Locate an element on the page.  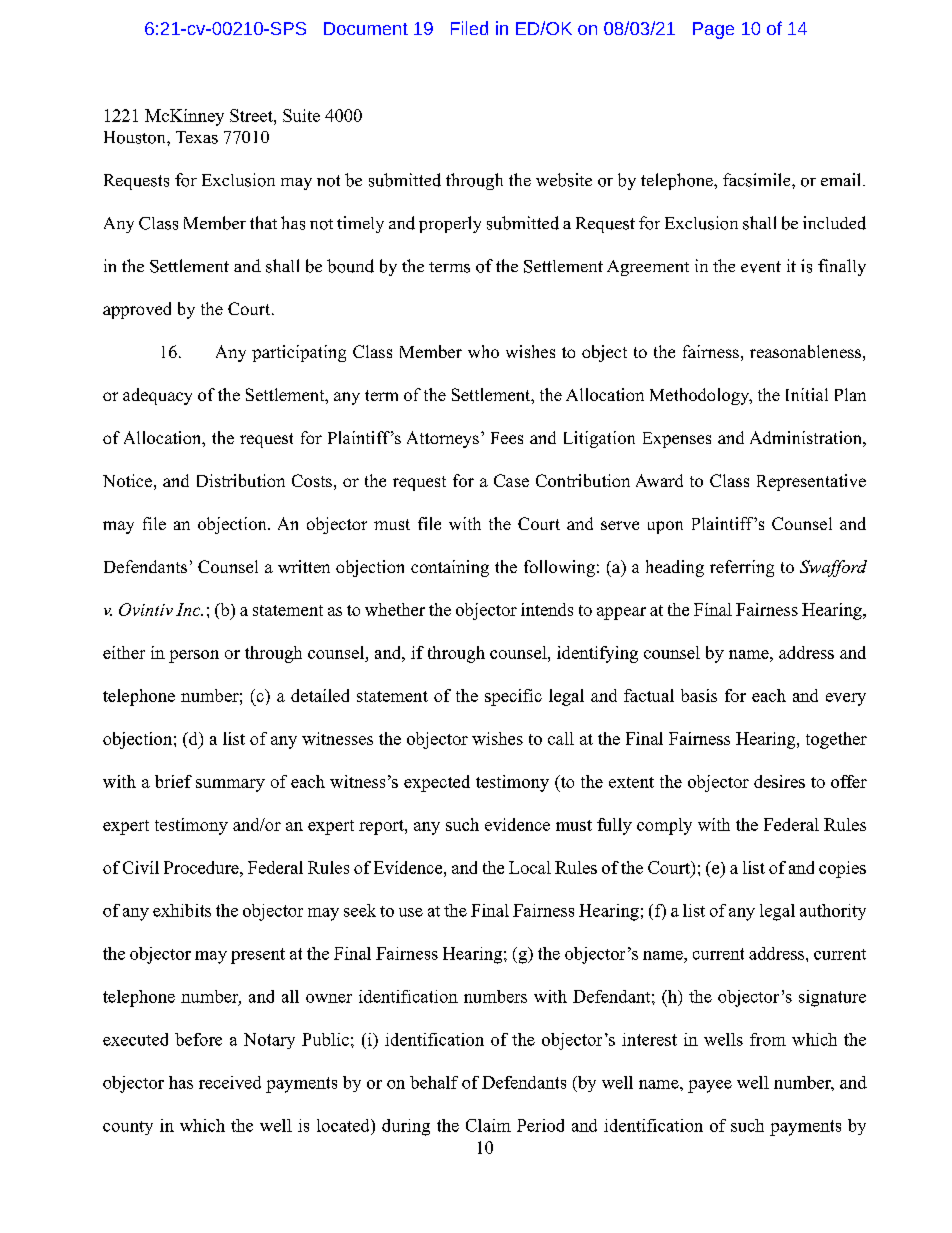
payee is located at coordinates (710, 1086).
